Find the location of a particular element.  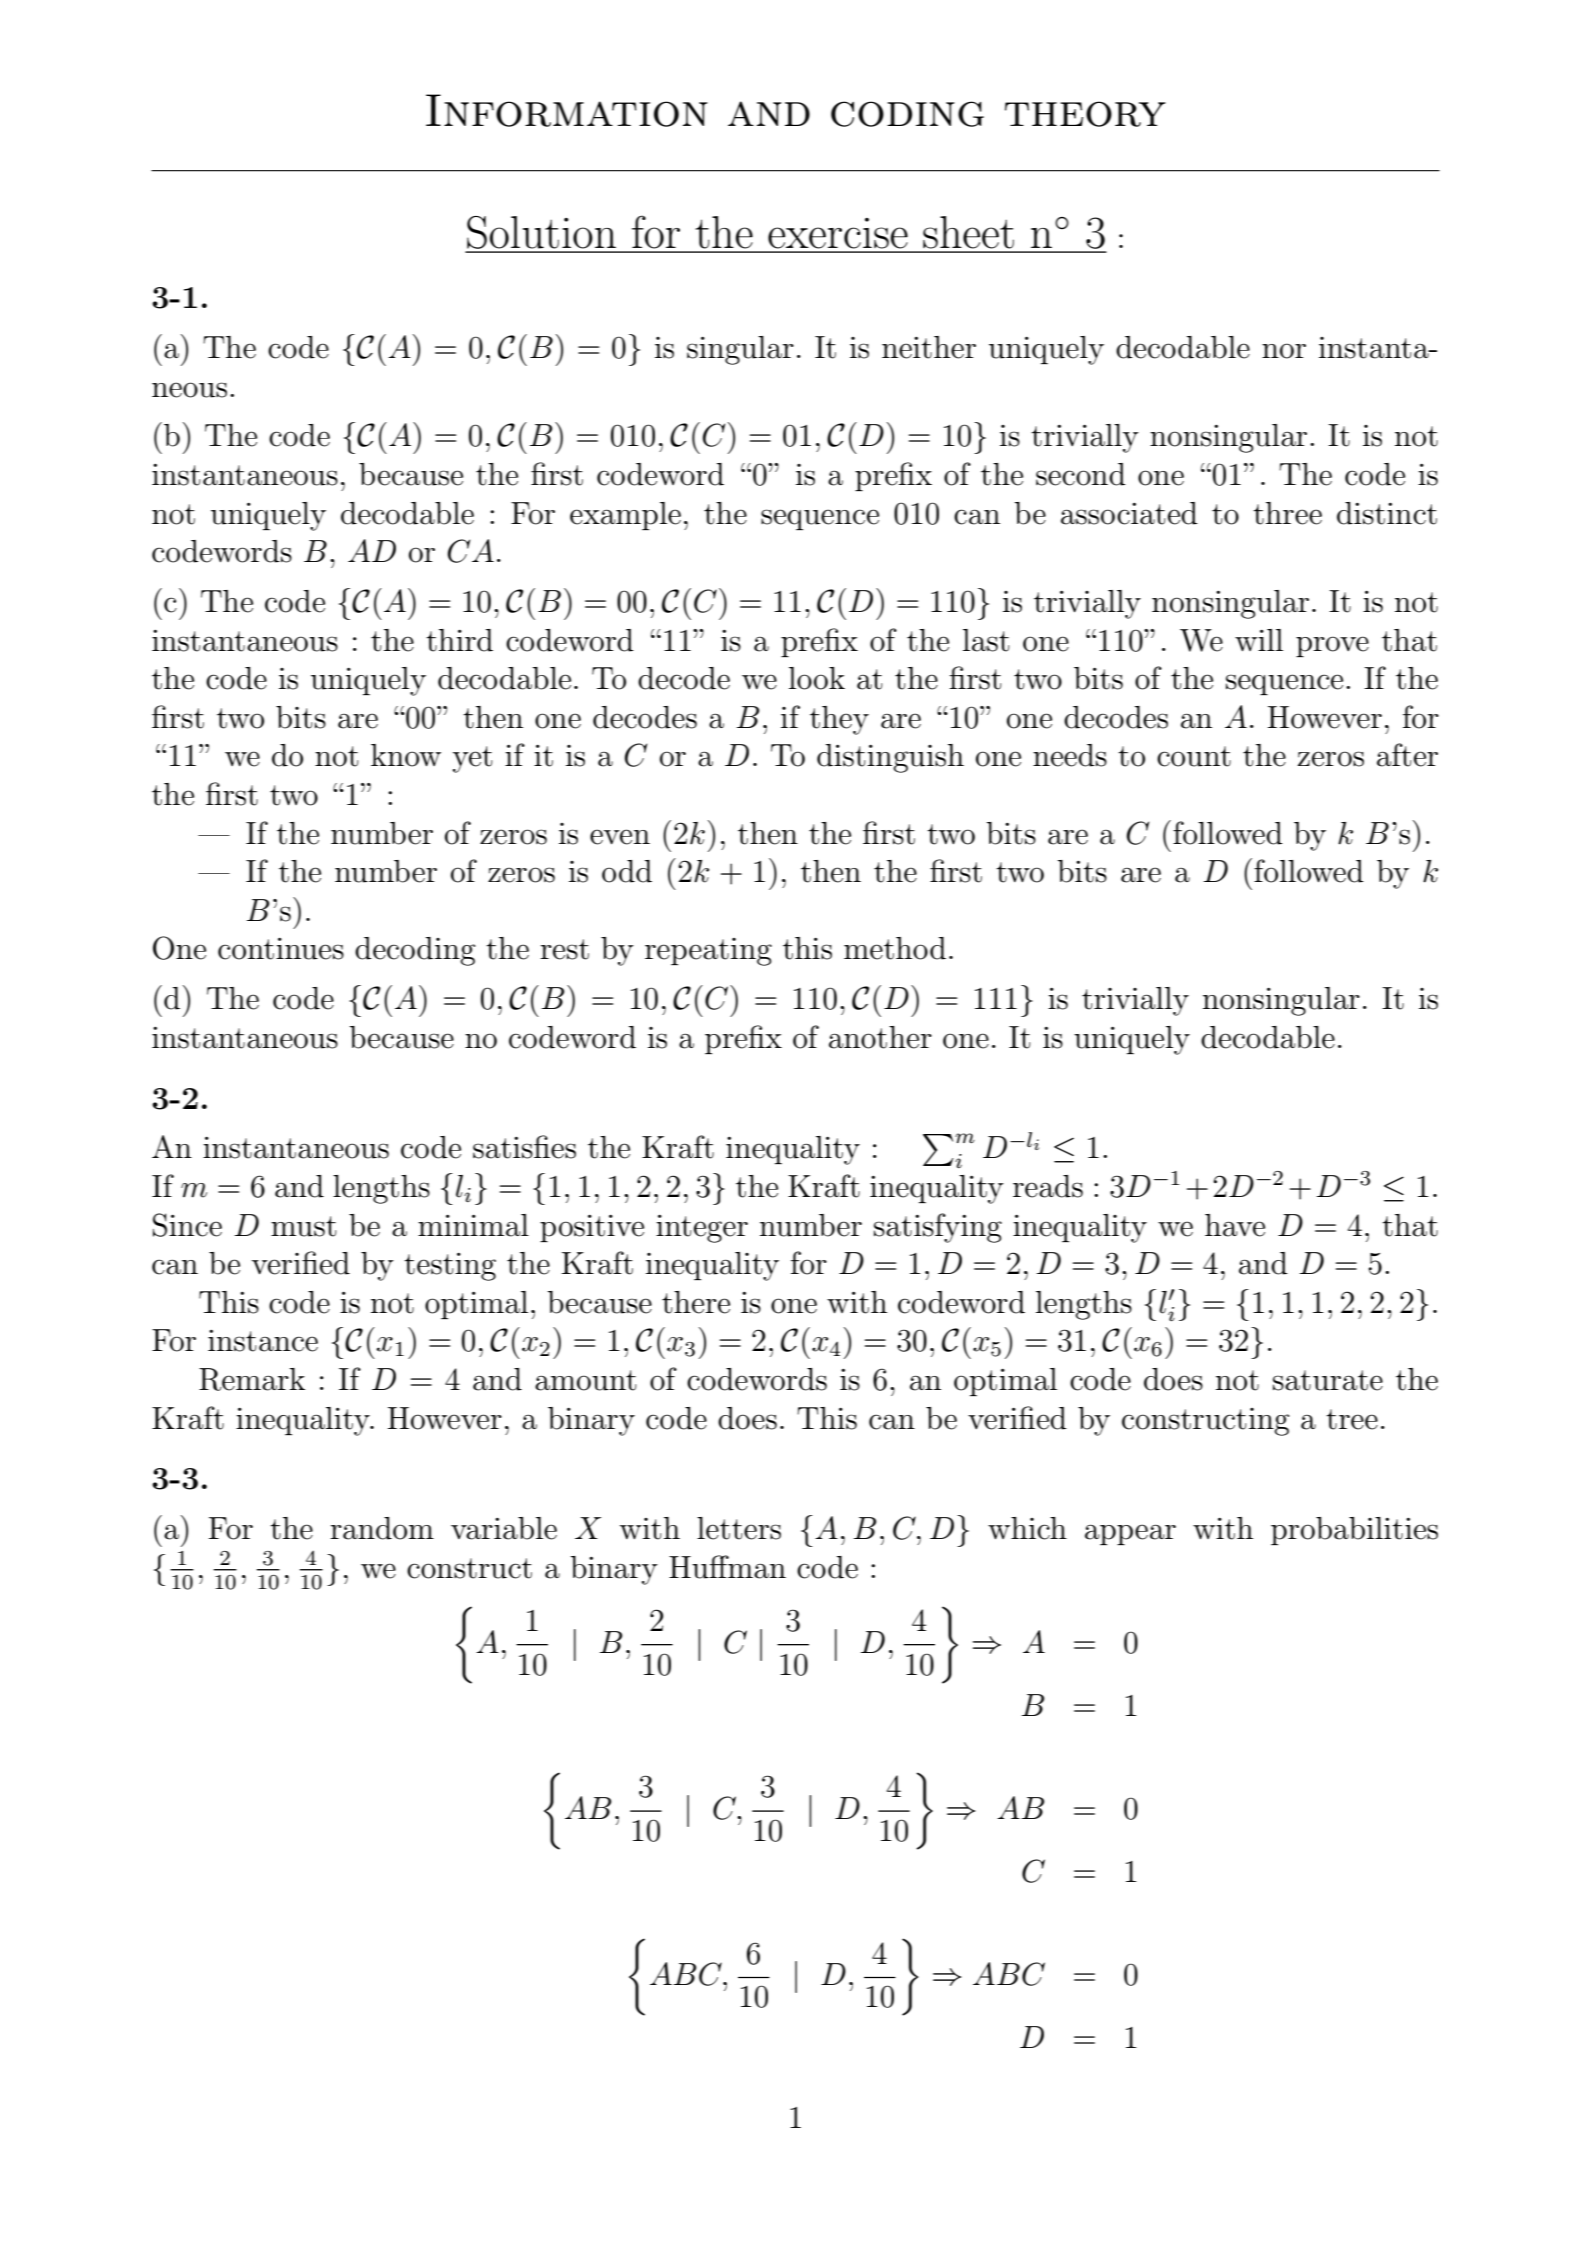

random is located at coordinates (382, 1528).
